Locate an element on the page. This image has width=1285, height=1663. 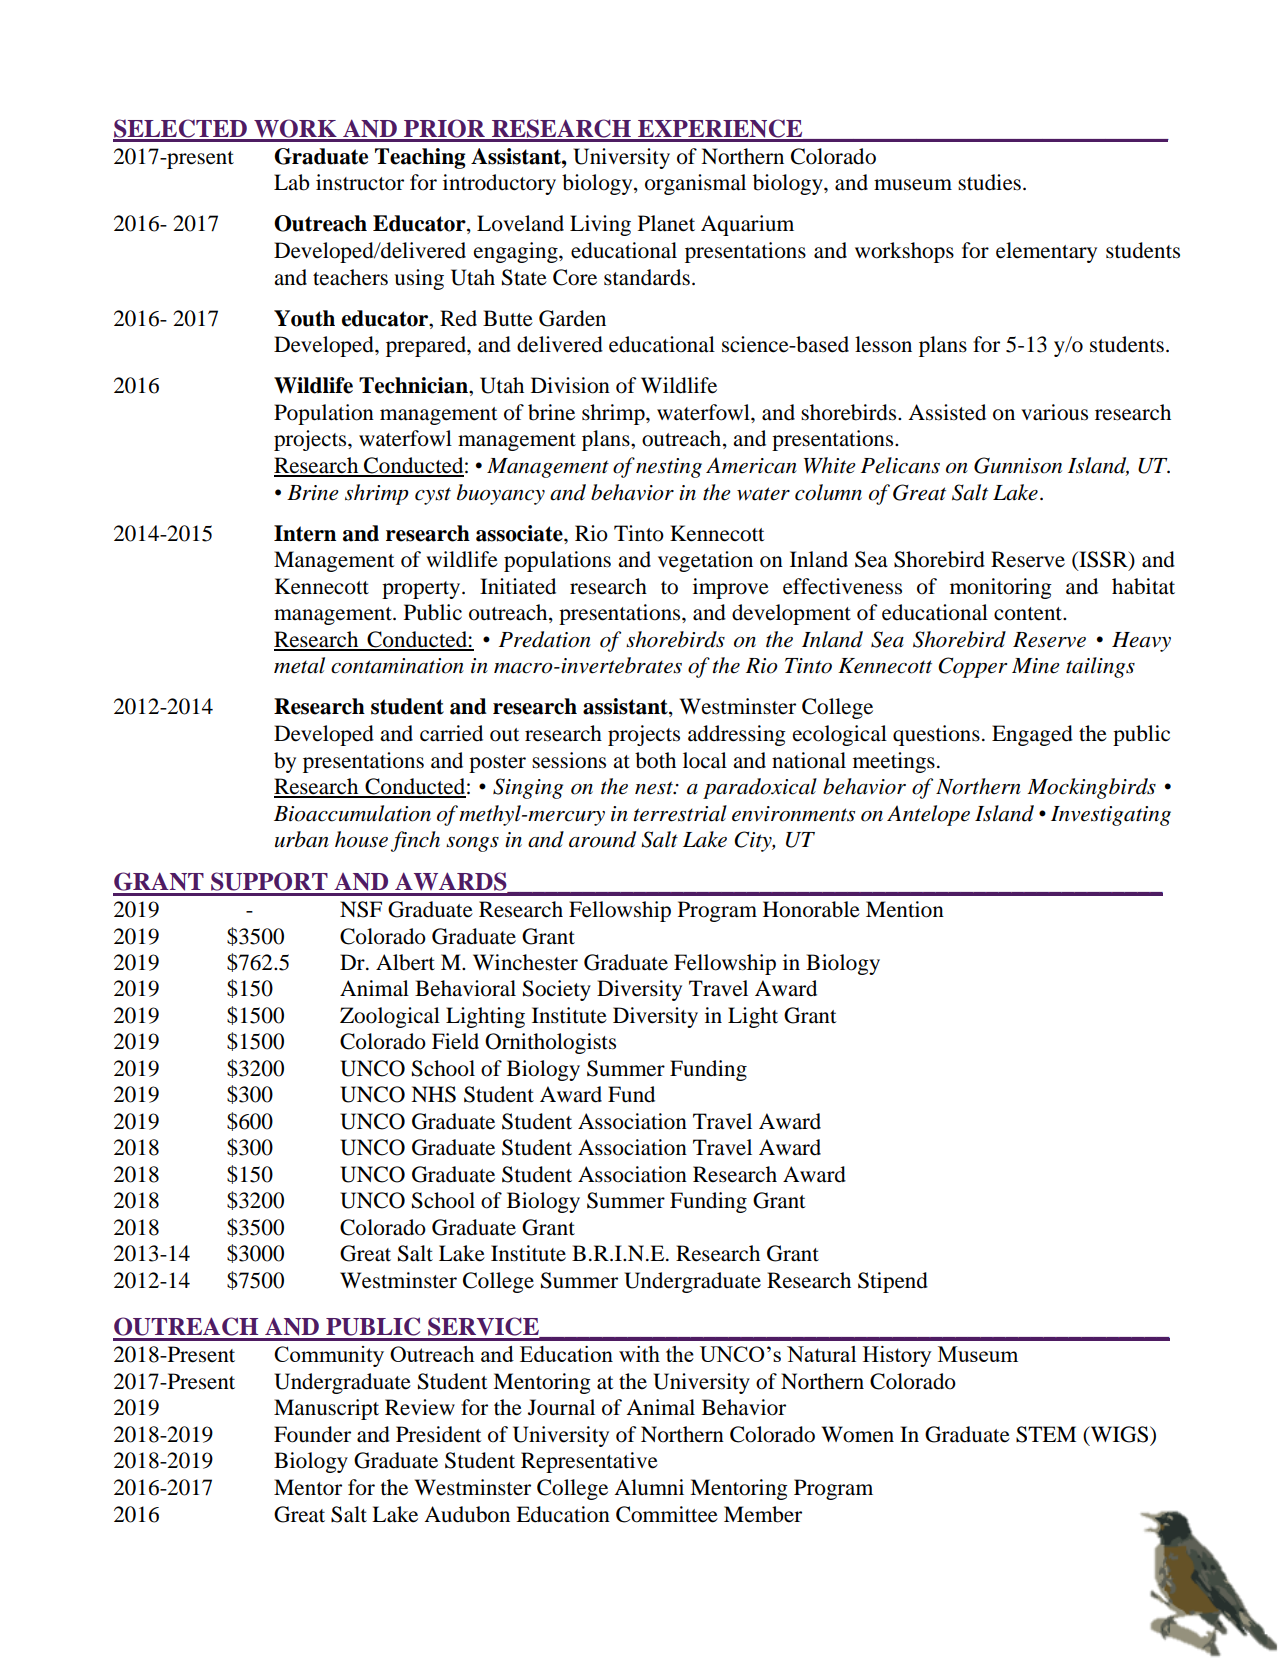
property is located at coordinates (421, 590).
